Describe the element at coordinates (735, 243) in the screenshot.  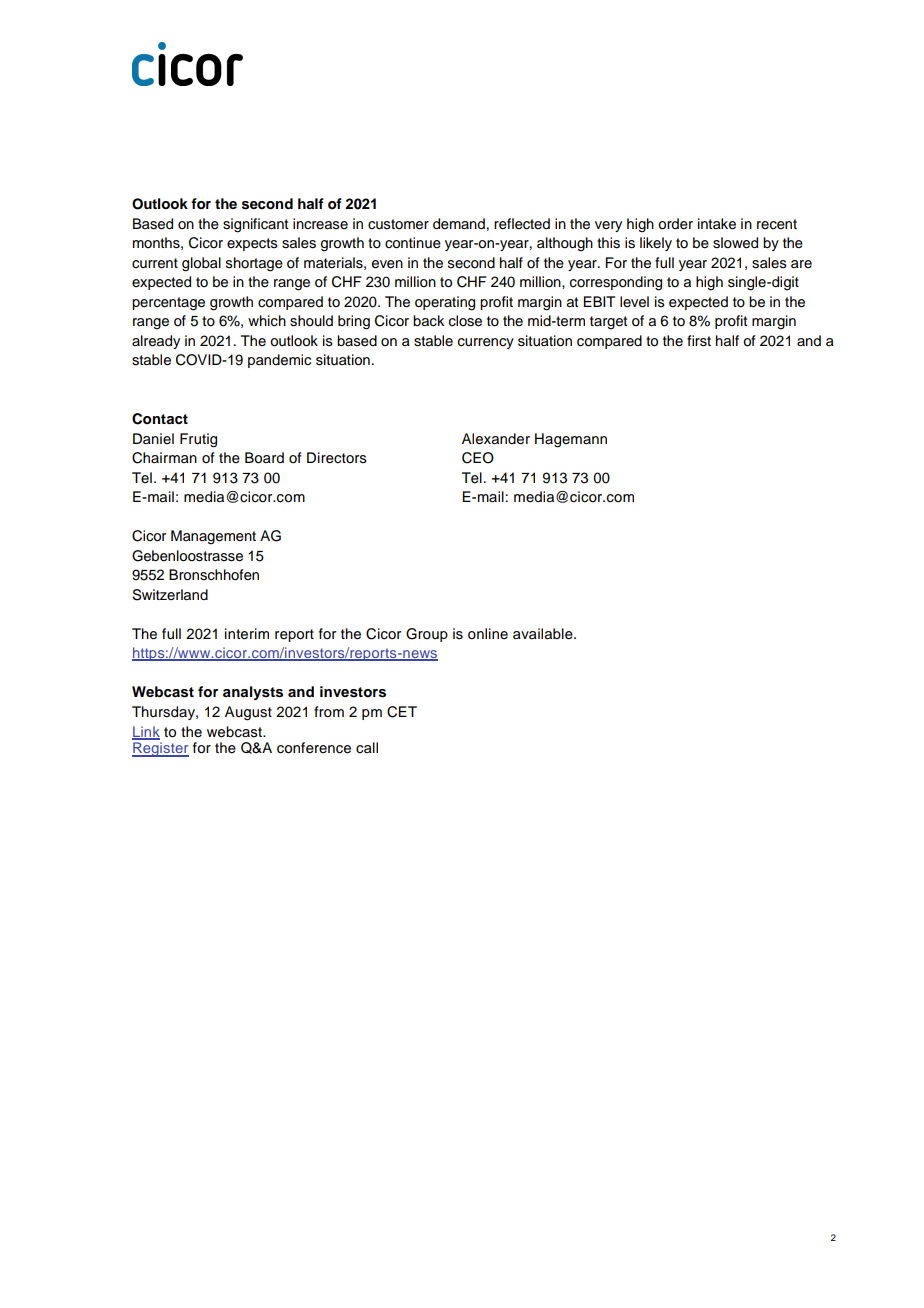
I see `slowed` at that location.
